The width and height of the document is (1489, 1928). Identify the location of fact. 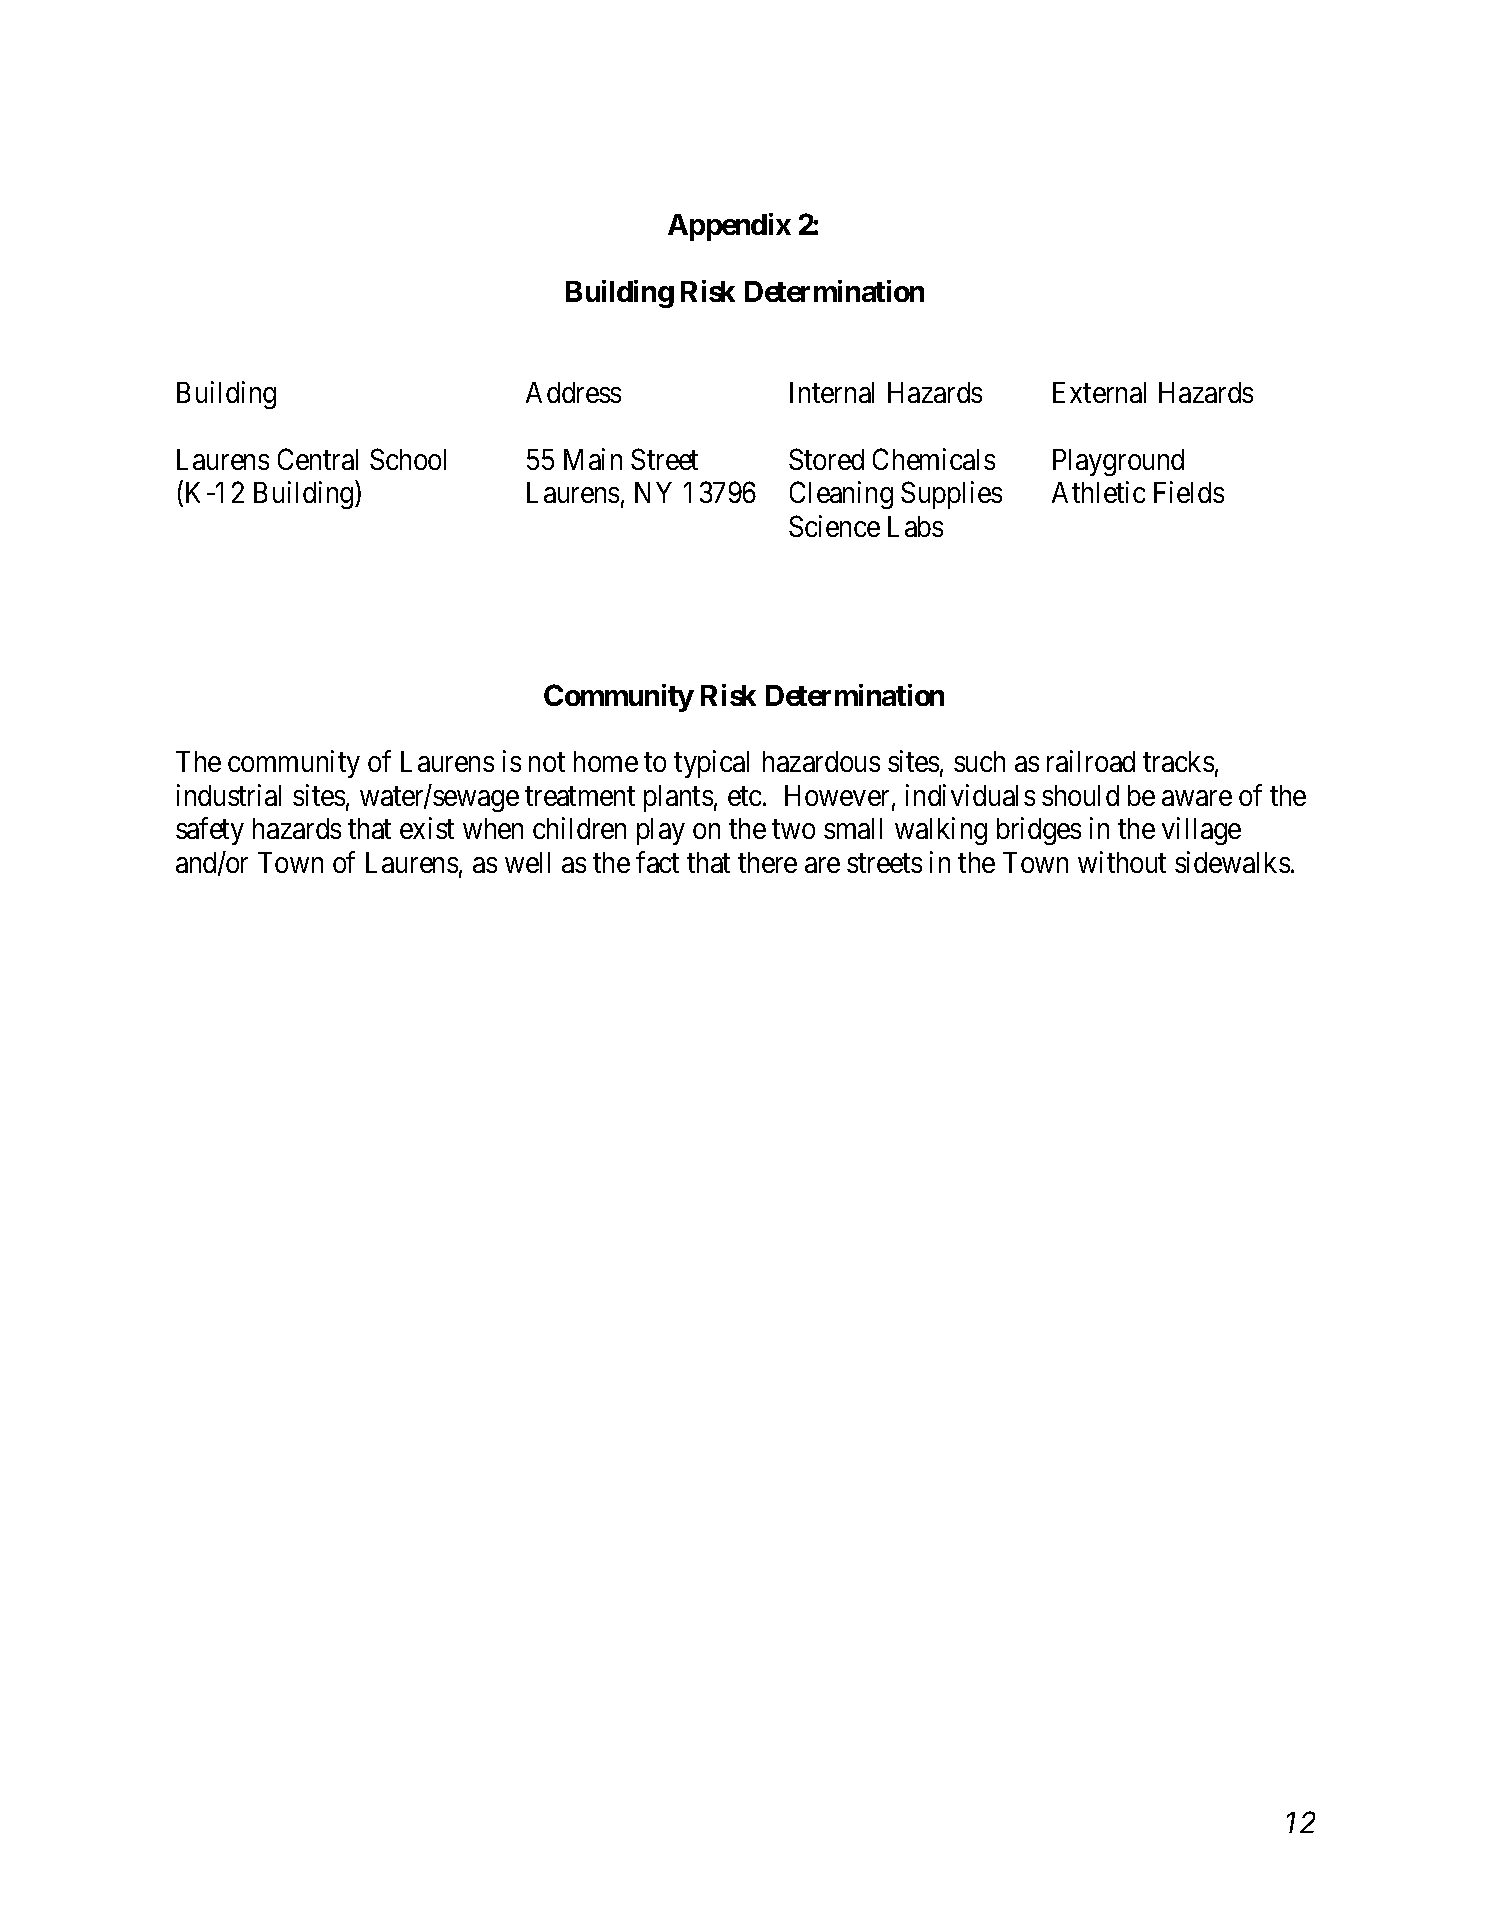
(657, 862).
